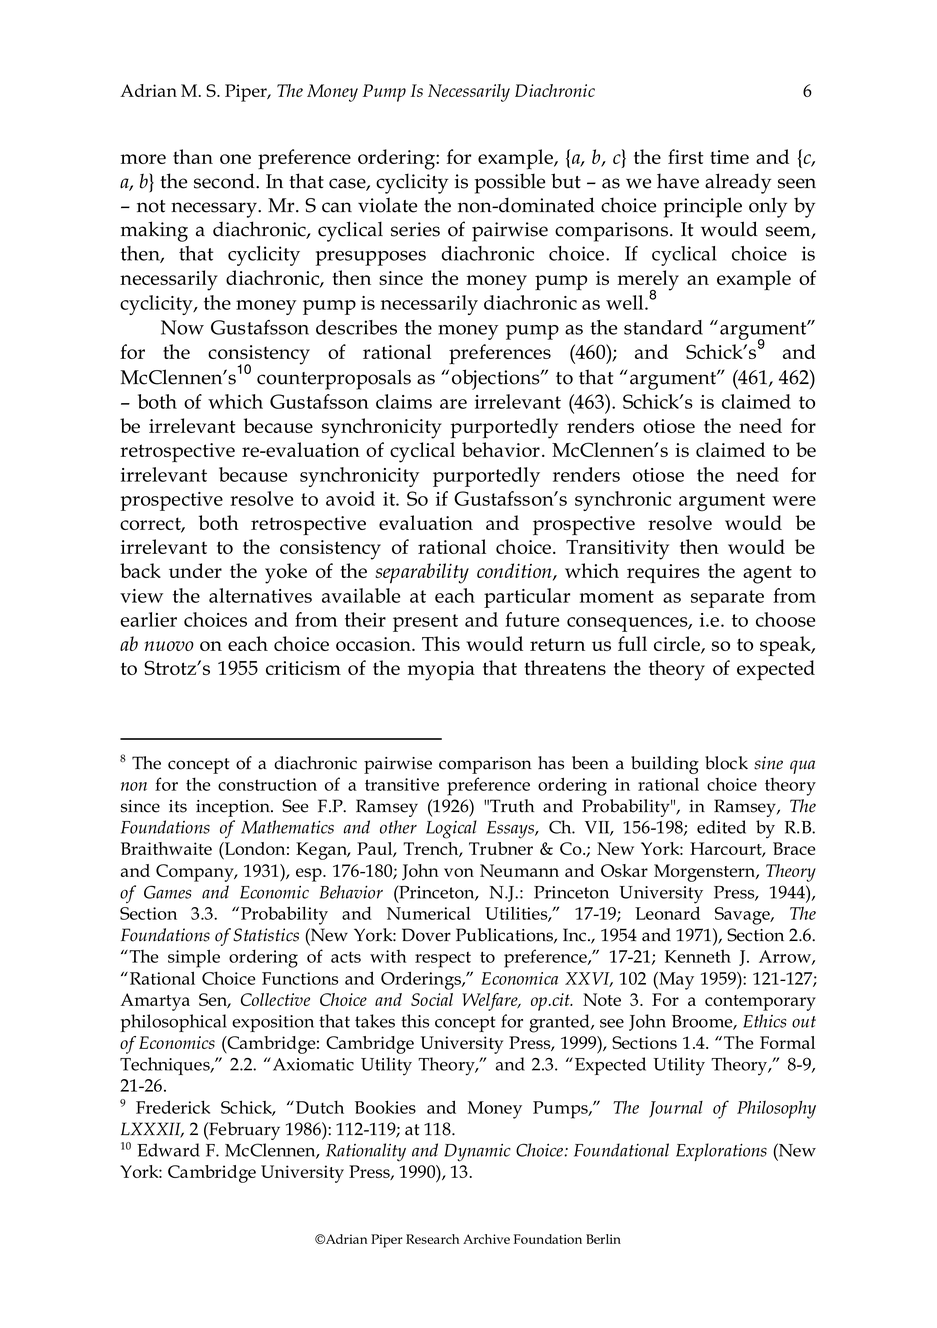  Describe the element at coordinates (168, 1150) in the screenshot. I see `Edward` at that location.
